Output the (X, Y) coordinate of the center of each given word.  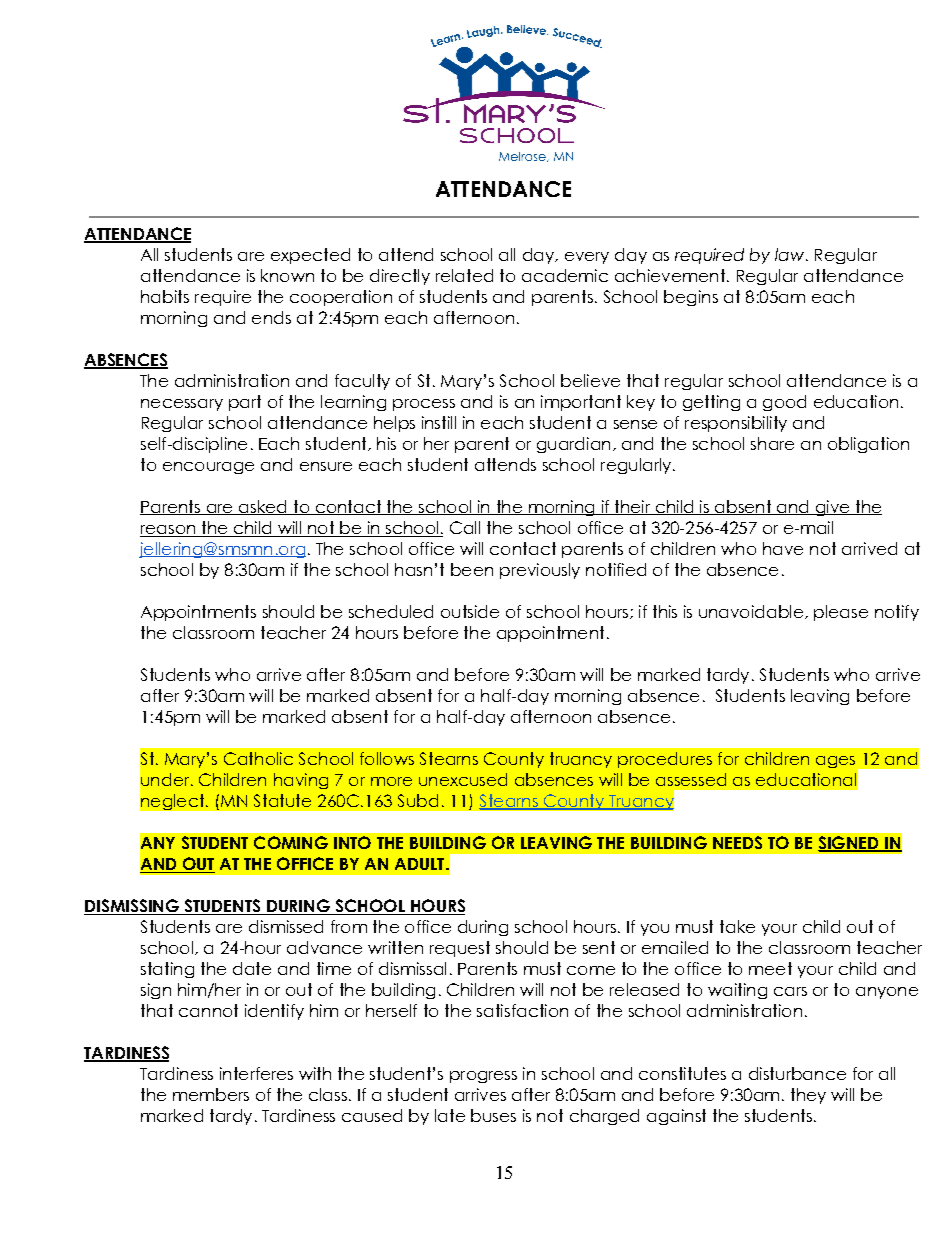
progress (483, 1077)
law (789, 254)
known (287, 275)
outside (470, 611)
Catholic (258, 758)
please (841, 613)
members (211, 1094)
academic (565, 275)
